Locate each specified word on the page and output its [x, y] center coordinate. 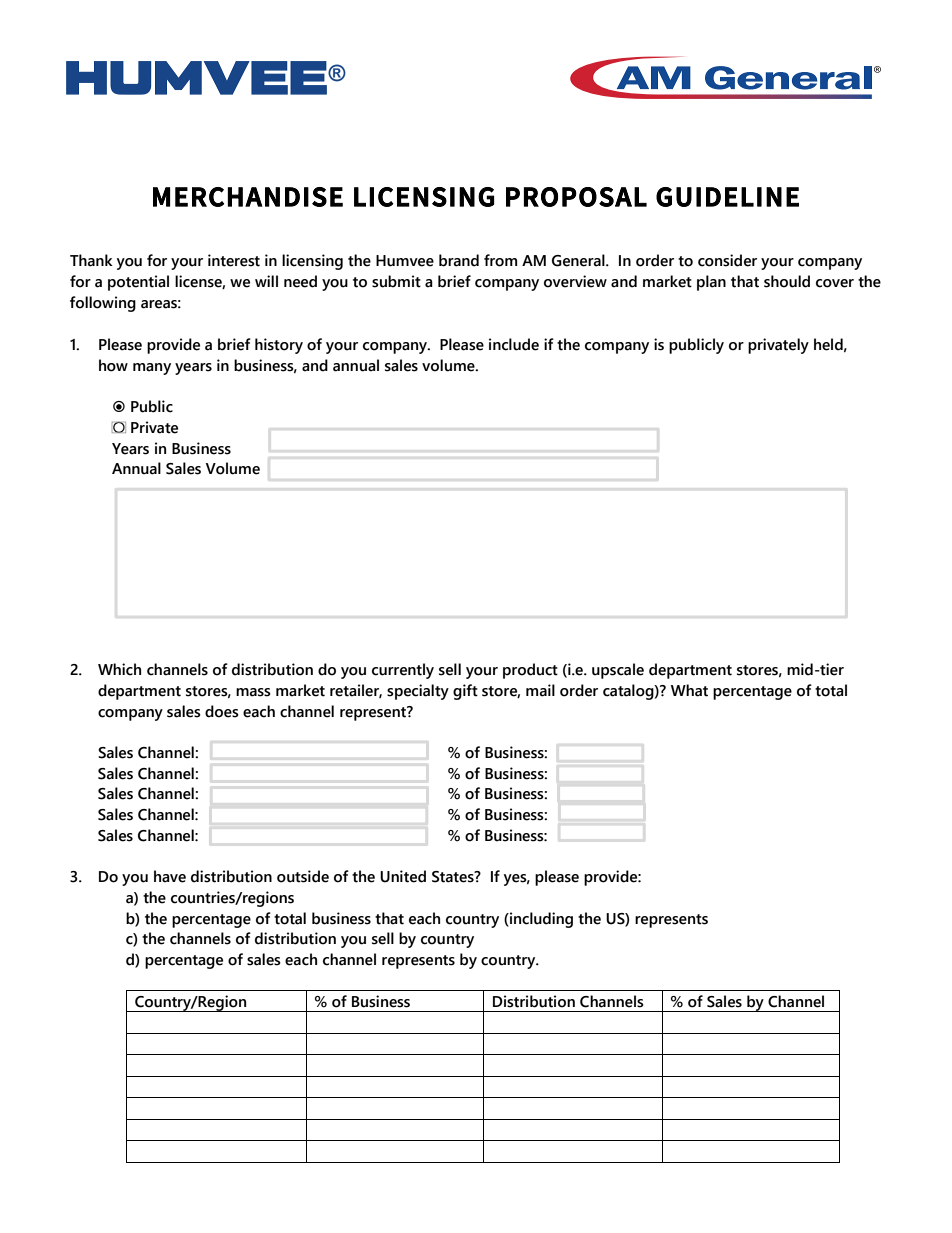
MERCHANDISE [248, 197]
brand [459, 260]
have [170, 876]
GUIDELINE [727, 197]
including [540, 920]
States [454, 877]
